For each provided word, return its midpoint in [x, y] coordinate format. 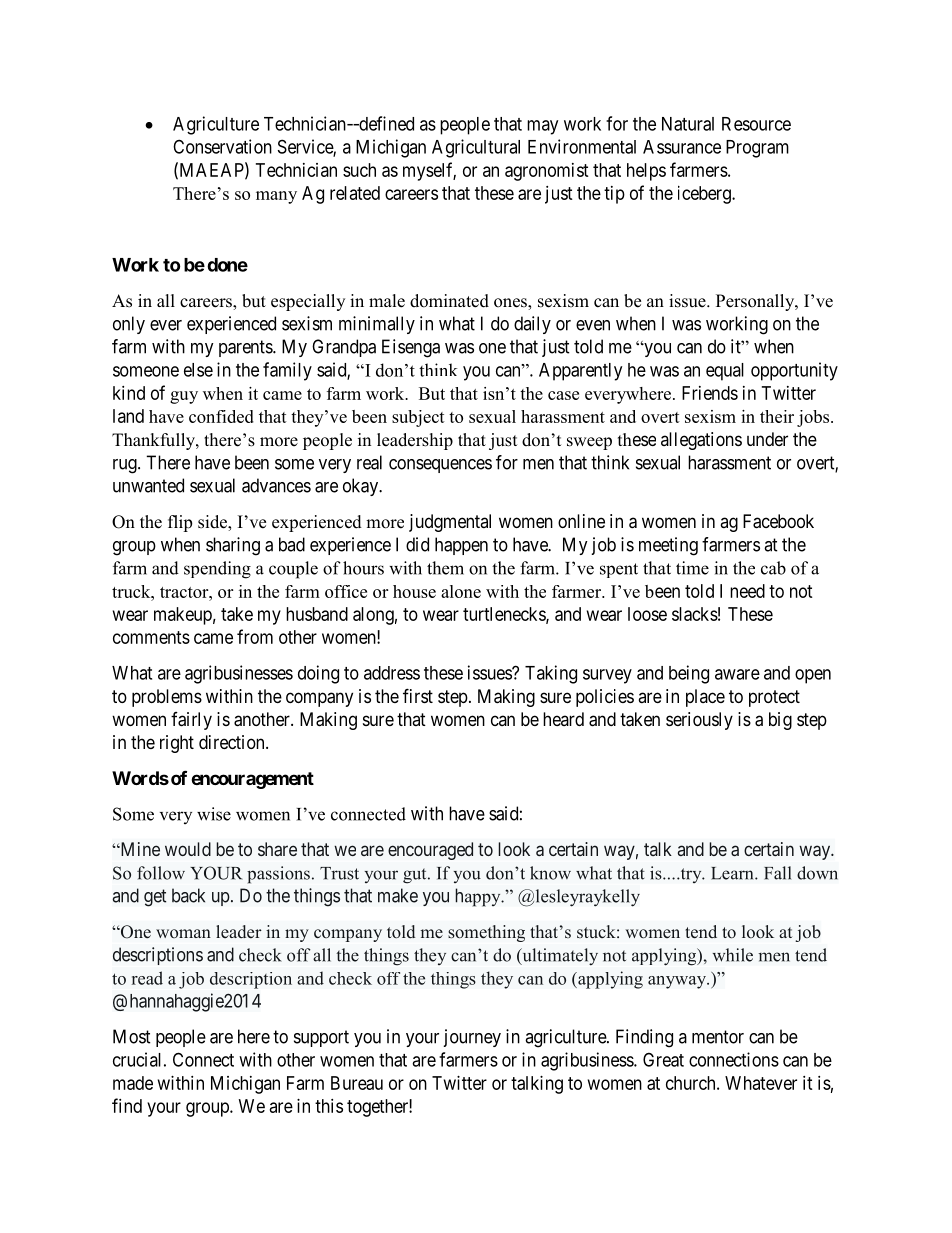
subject [418, 418]
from [255, 636]
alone [461, 591]
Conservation [222, 146]
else [198, 370]
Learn [733, 873]
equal [725, 372]
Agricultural [476, 148]
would [188, 849]
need [747, 591]
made [133, 1083]
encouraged [430, 851]
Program [757, 149]
